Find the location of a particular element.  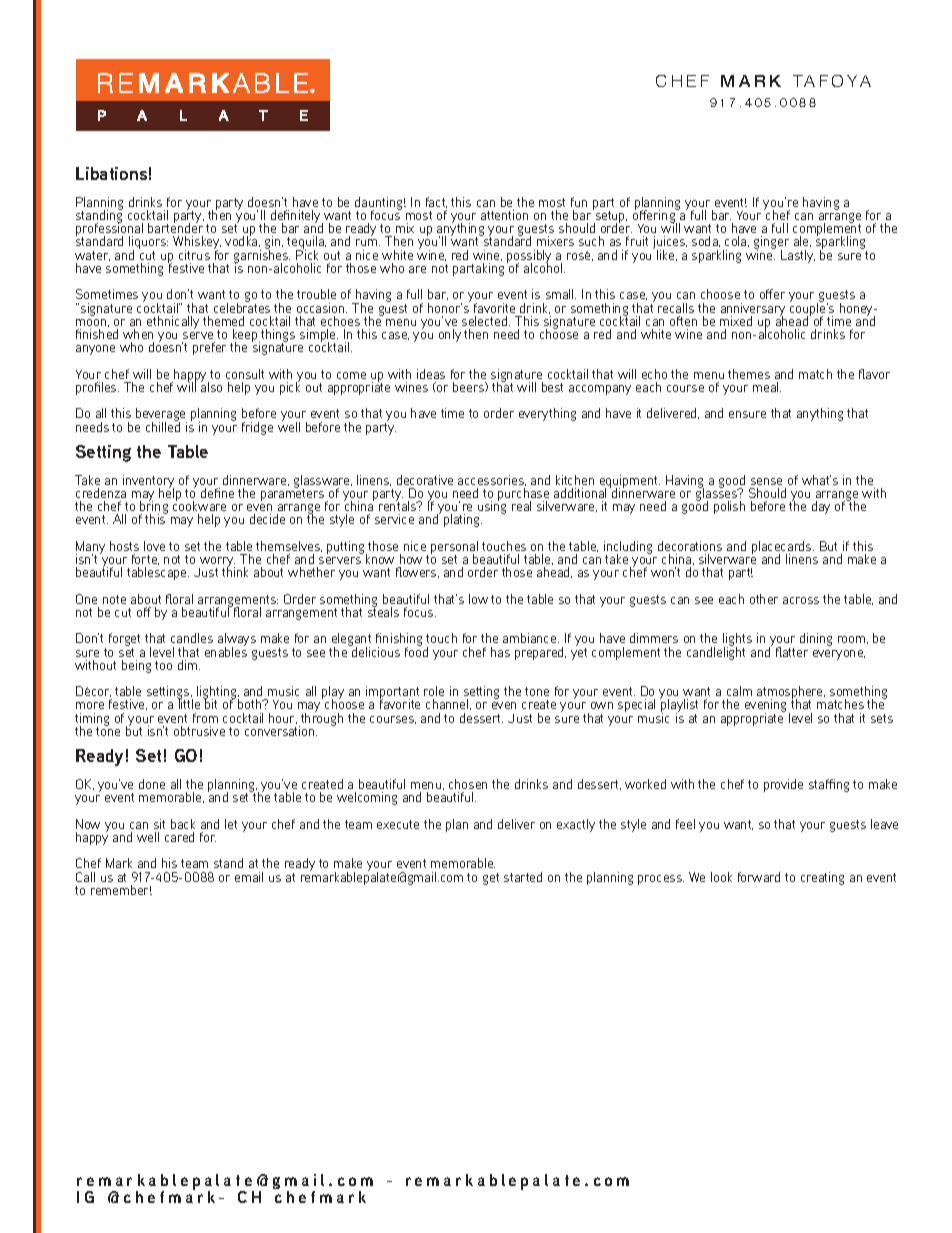

prefer is located at coordinates (209, 348).
